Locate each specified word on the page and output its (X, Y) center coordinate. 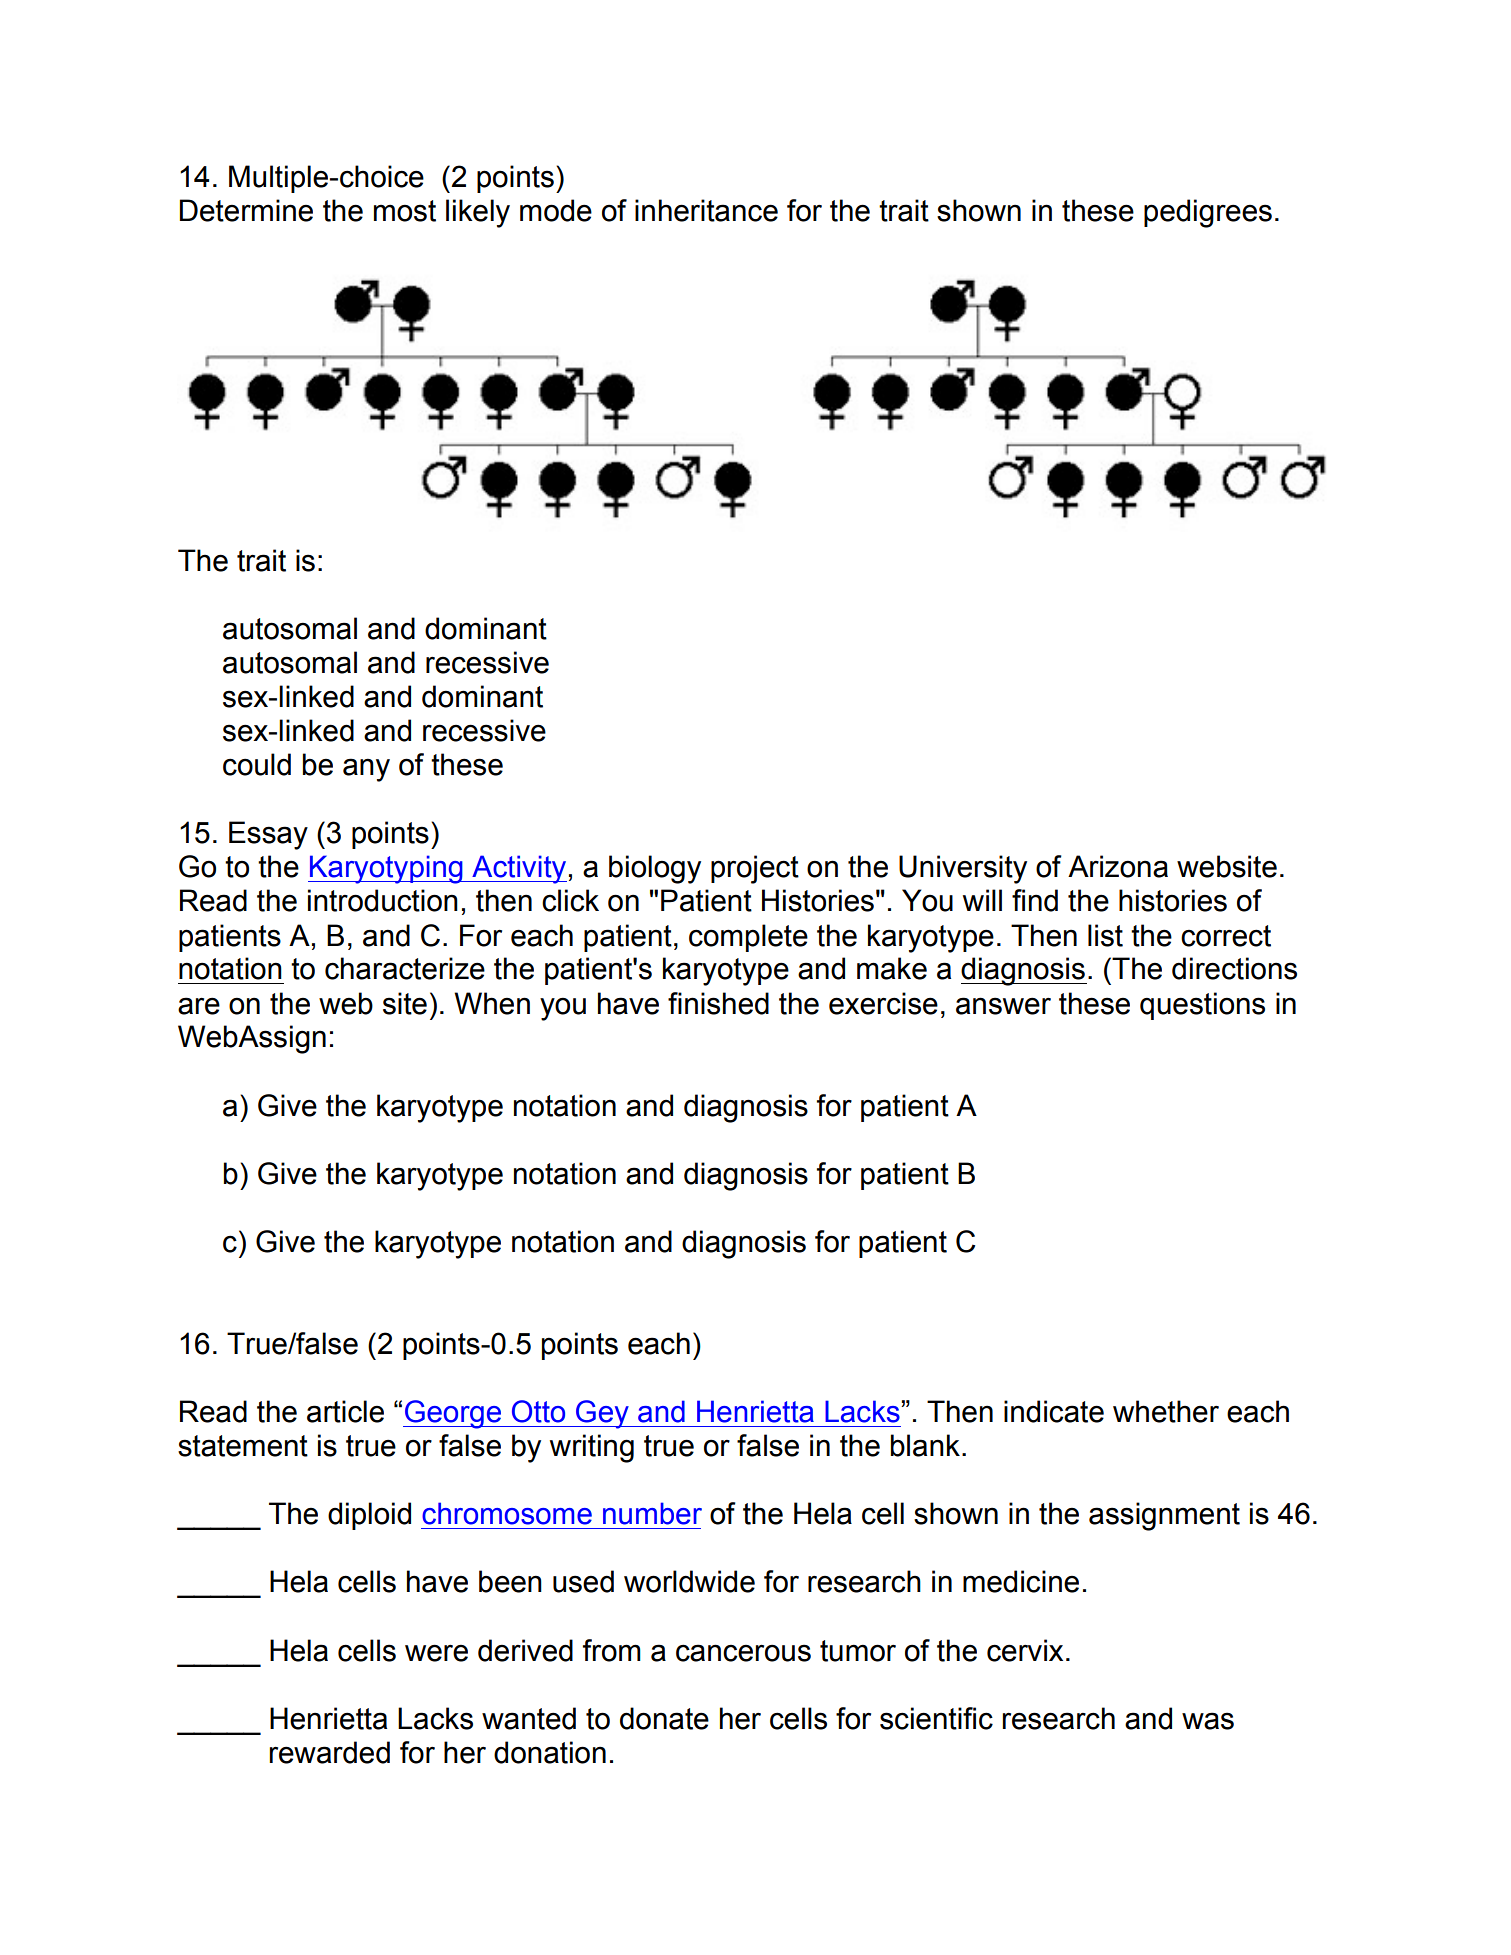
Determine (246, 210)
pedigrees (1208, 213)
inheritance (706, 210)
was (1208, 1721)
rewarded (329, 1752)
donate (664, 1718)
